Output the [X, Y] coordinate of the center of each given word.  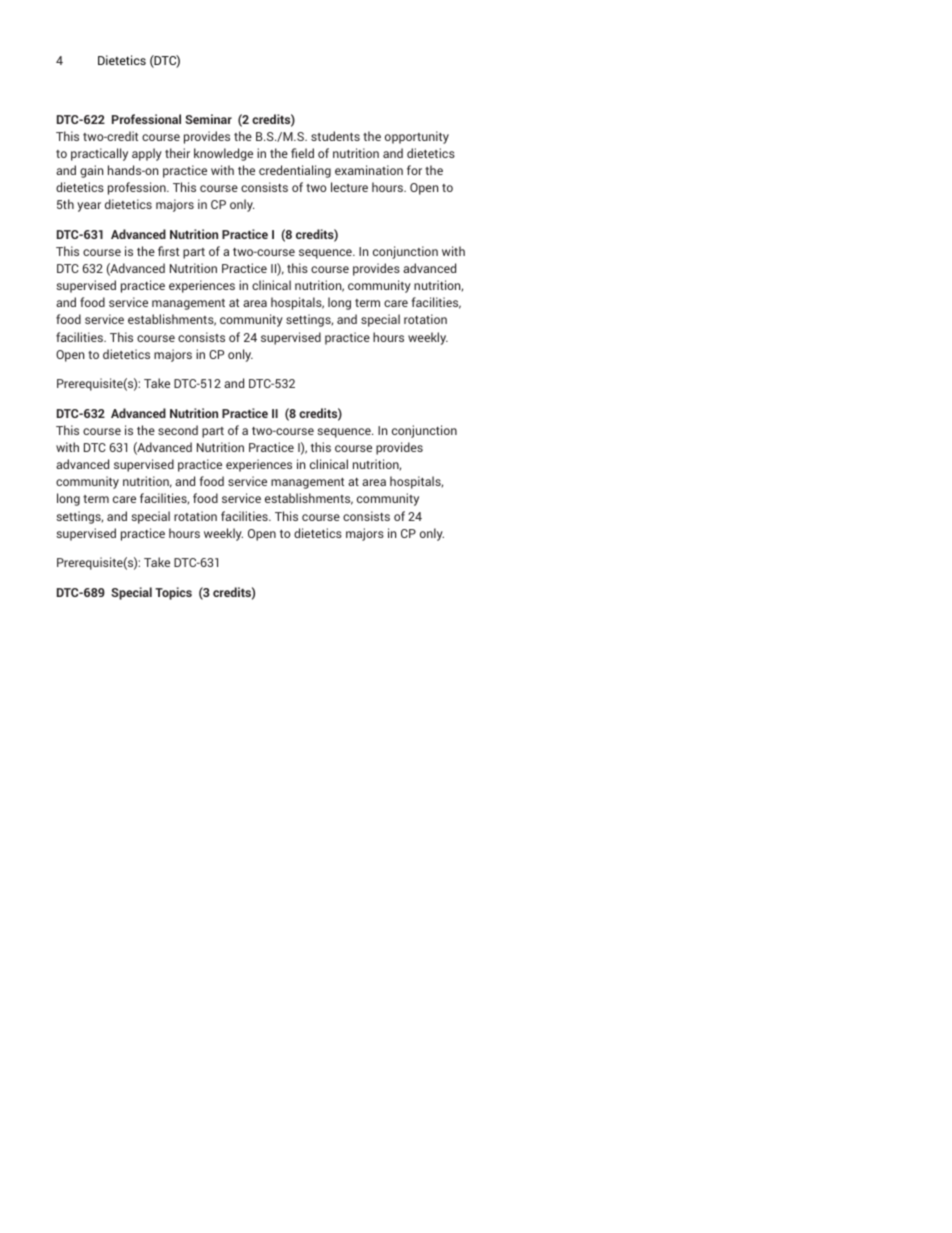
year [89, 207]
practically [99, 154]
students [335, 136]
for [414, 170]
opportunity [417, 137]
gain [91, 171]
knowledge [223, 154]
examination [369, 170]
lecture [349, 187]
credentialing [295, 171]
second [178, 430]
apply [147, 154]
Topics [173, 593]
